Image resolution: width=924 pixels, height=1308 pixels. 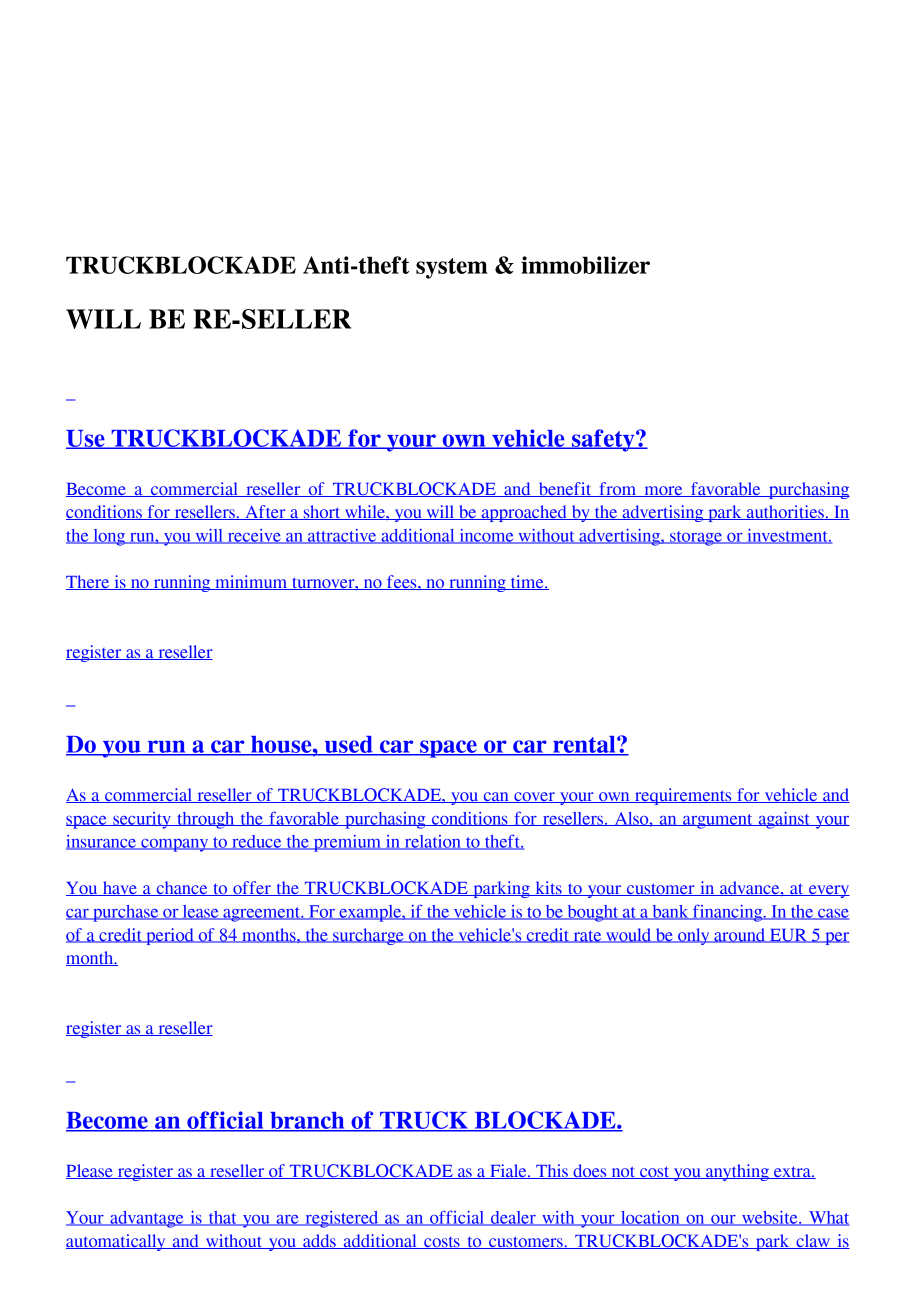 What do you see at coordinates (147, 1219) in the document?
I see `advantage` at bounding box center [147, 1219].
